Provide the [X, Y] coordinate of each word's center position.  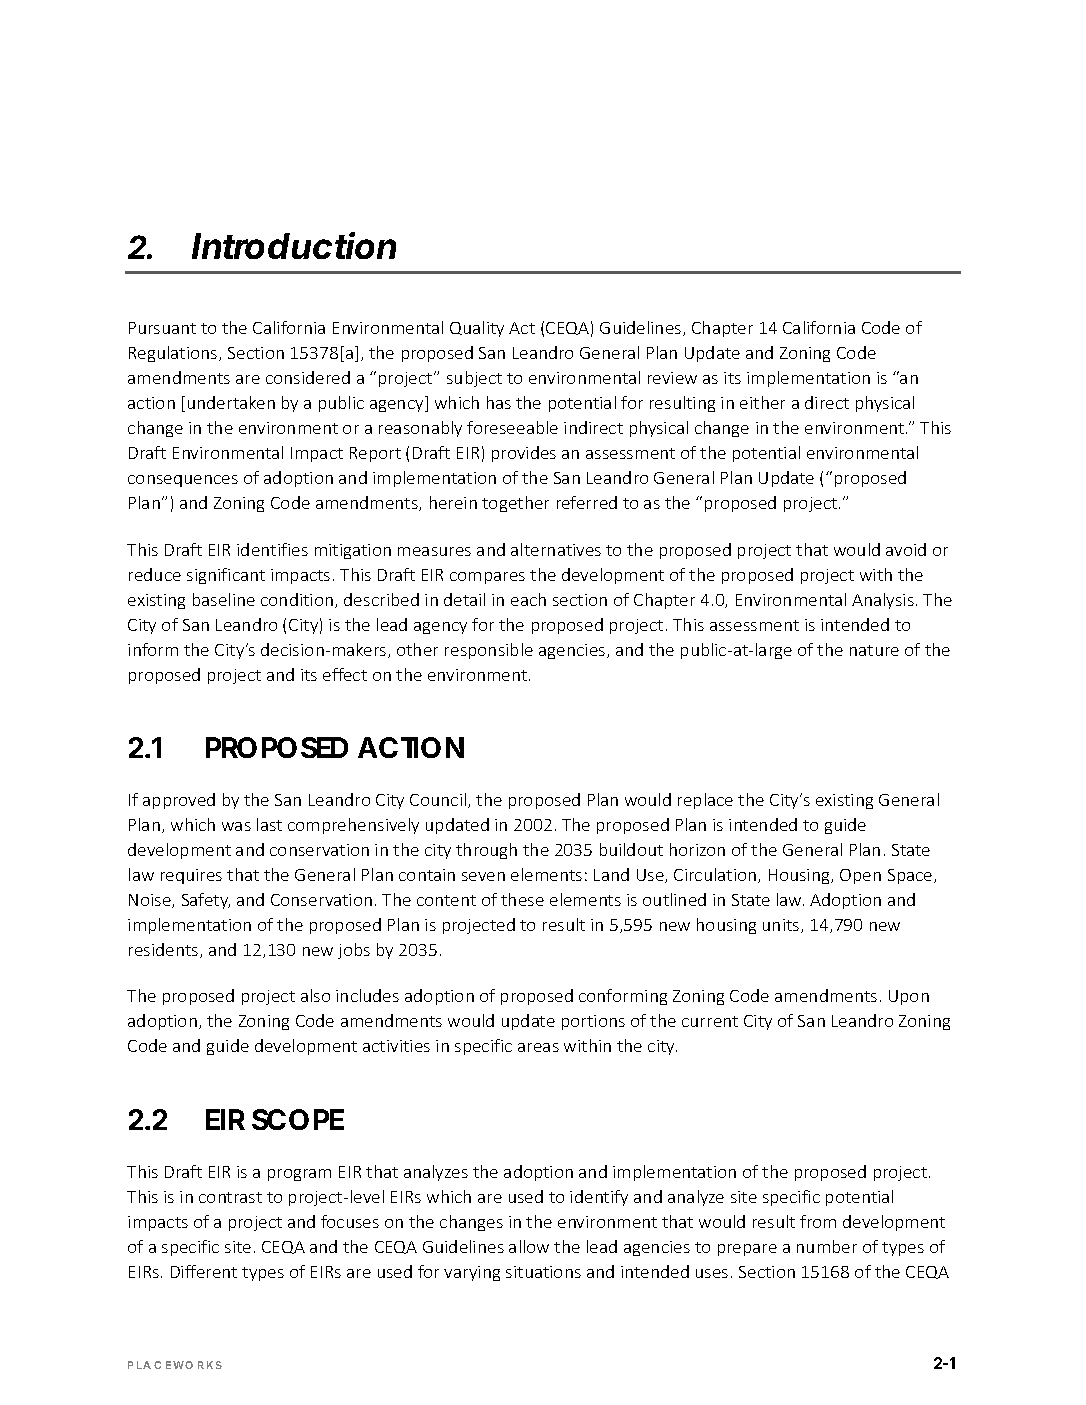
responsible [489, 651]
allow [529, 1246]
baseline [224, 599]
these [522, 899]
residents [165, 950]
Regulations [174, 354]
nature [874, 650]
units [782, 926]
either [762, 402]
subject [474, 379]
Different [204, 1271]
